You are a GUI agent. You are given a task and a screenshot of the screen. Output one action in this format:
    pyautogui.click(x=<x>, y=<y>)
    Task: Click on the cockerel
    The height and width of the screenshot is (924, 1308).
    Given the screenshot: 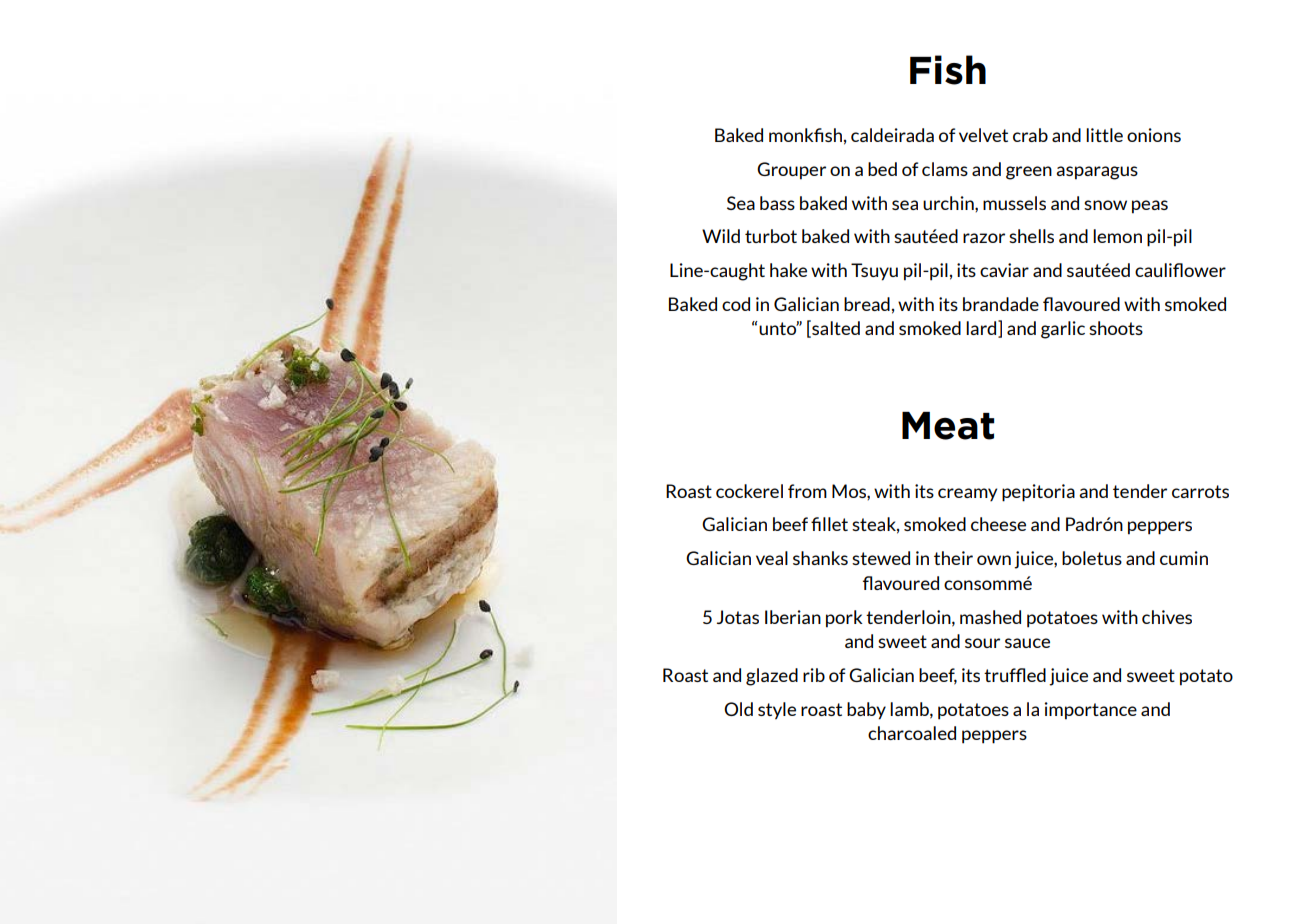 What is the action you would take?
    pyautogui.click(x=749, y=491)
